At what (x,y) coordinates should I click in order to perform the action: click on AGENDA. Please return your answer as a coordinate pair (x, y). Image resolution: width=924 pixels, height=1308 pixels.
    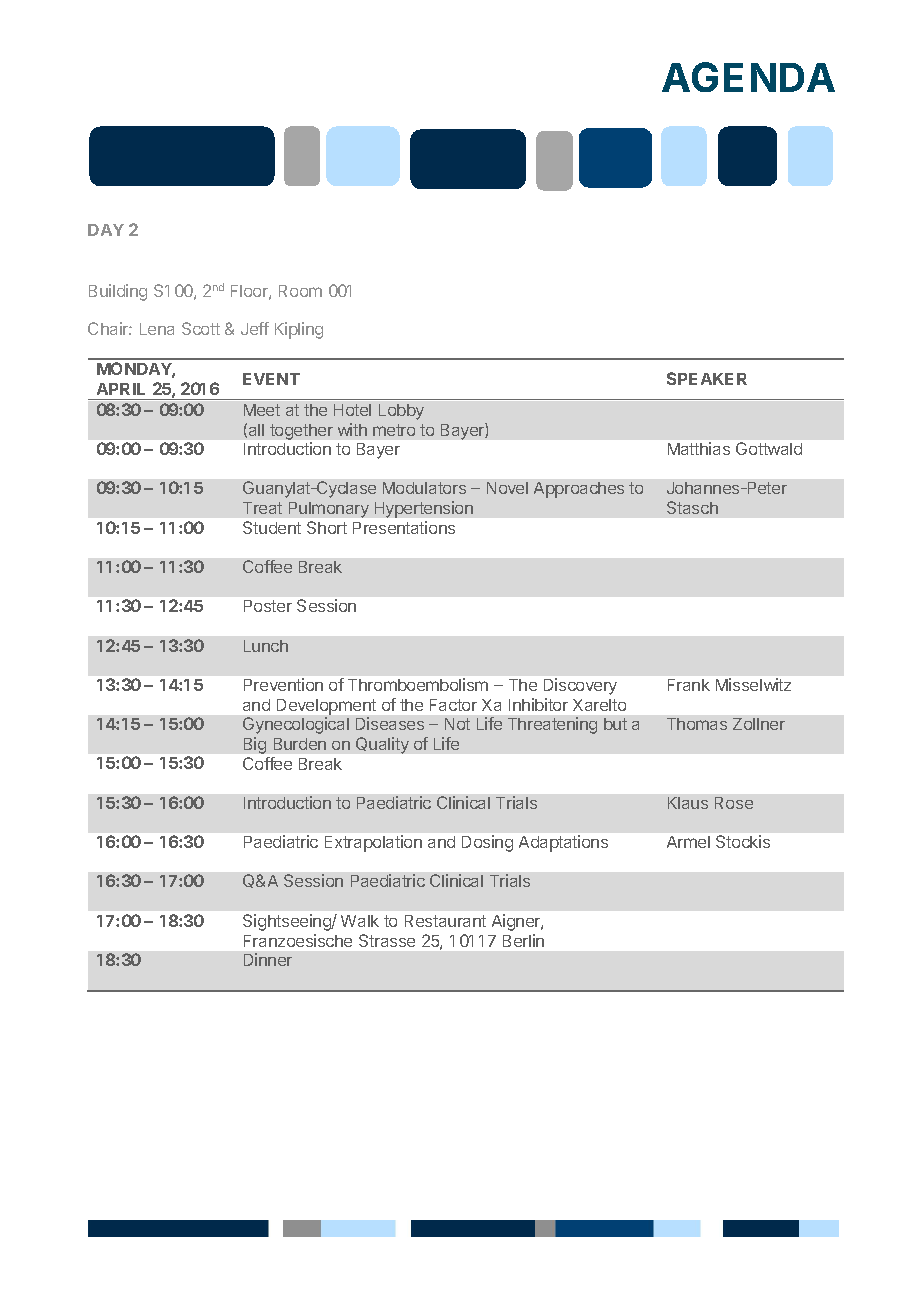
    Looking at the image, I should click on (748, 77).
